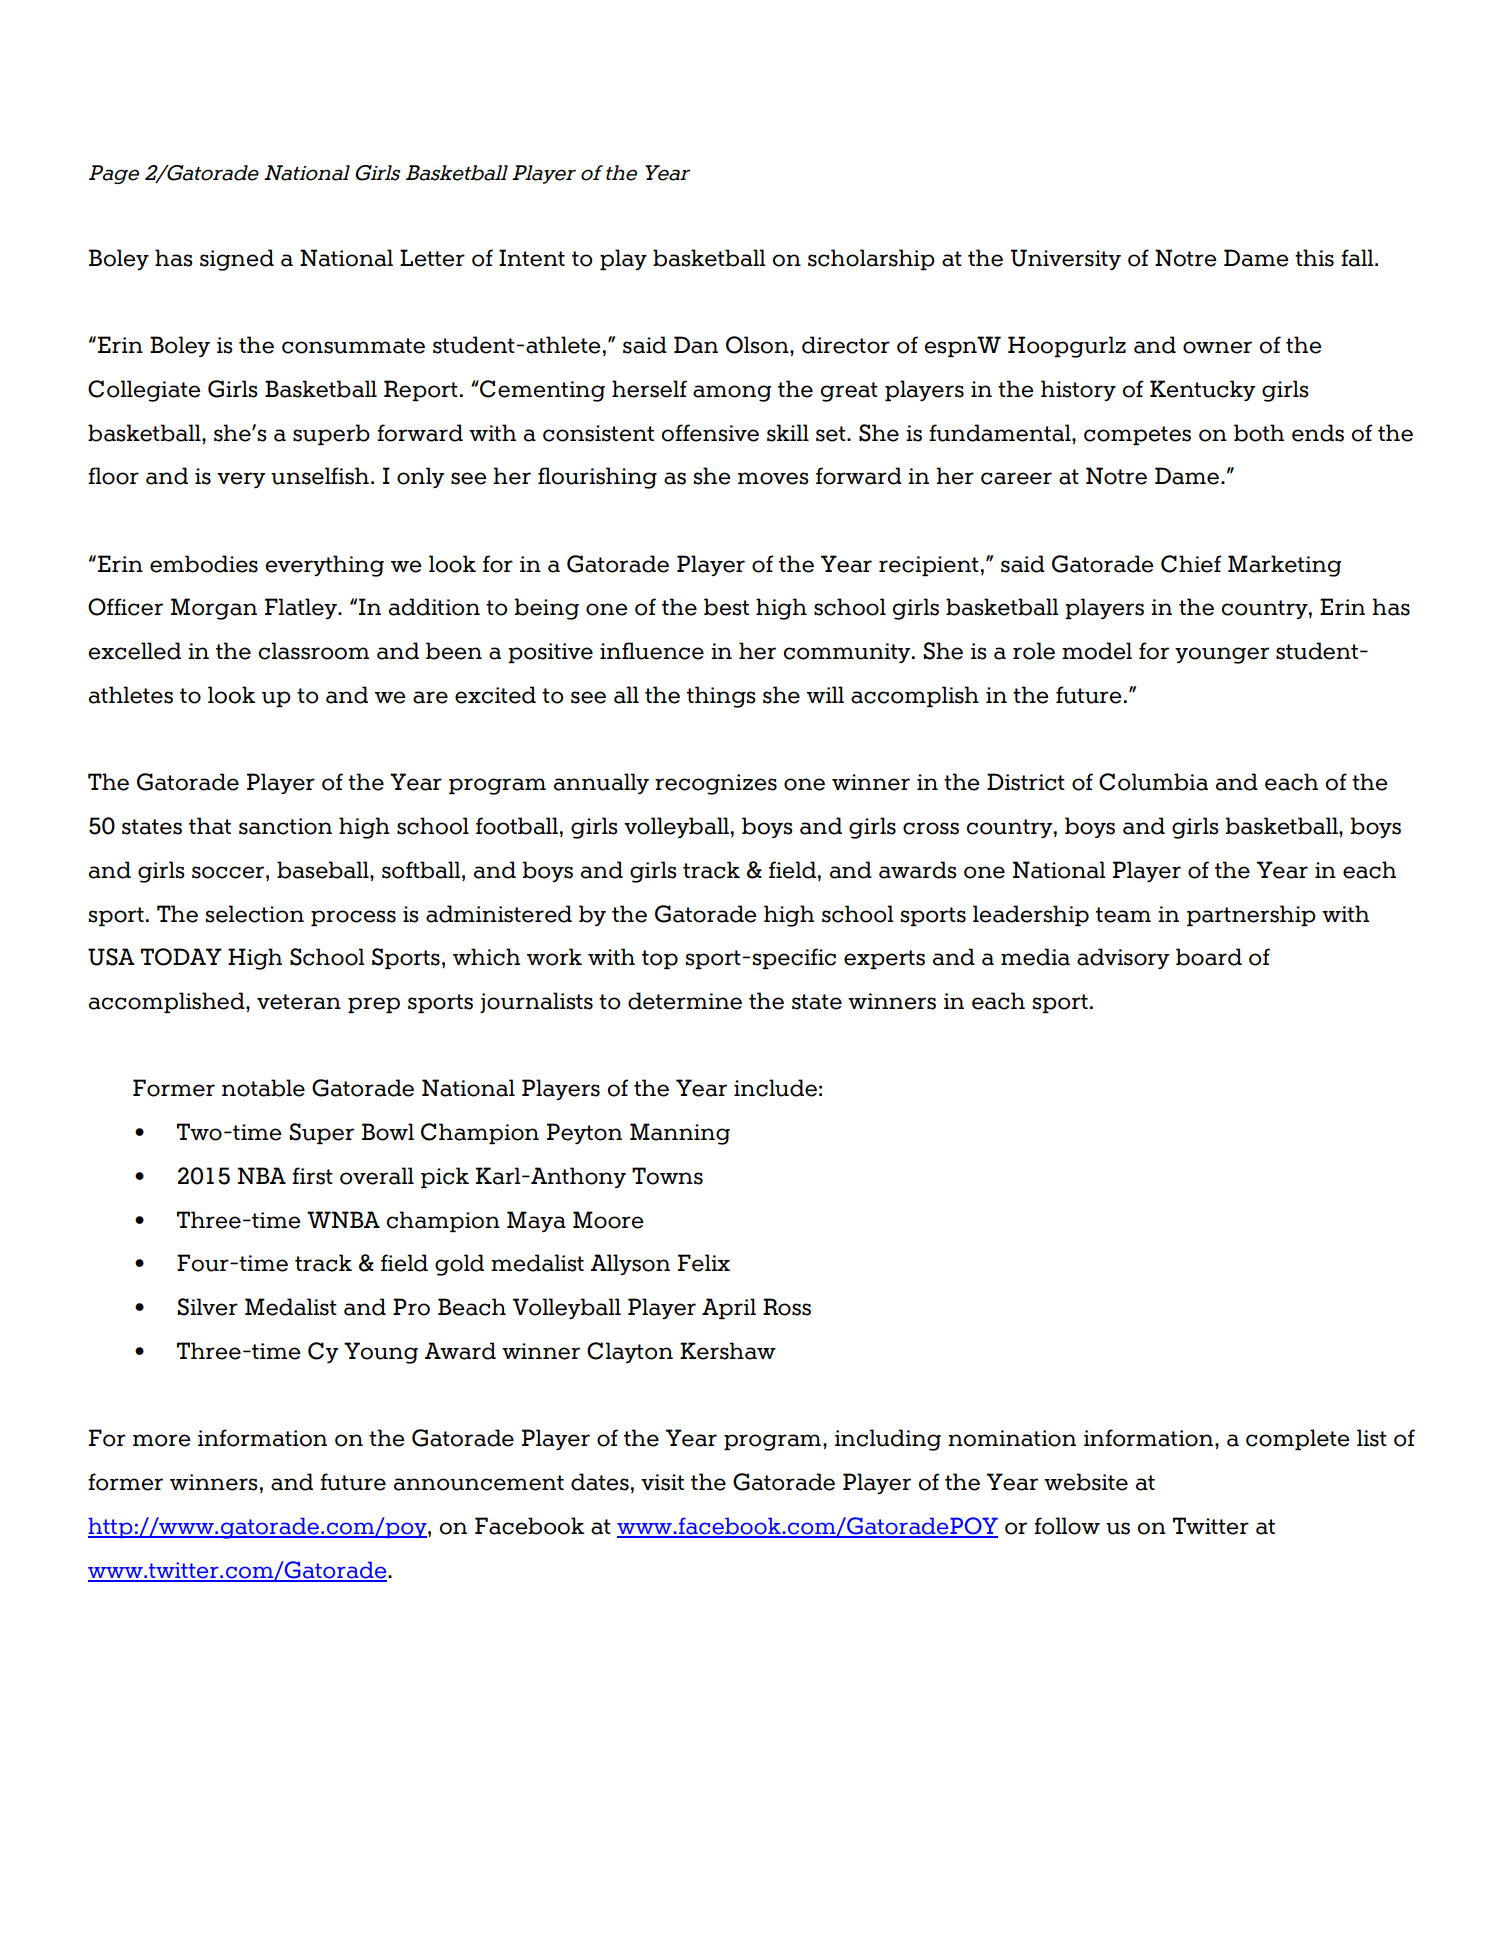 The image size is (1506, 1948). I want to click on Felix, so click(704, 1263).
